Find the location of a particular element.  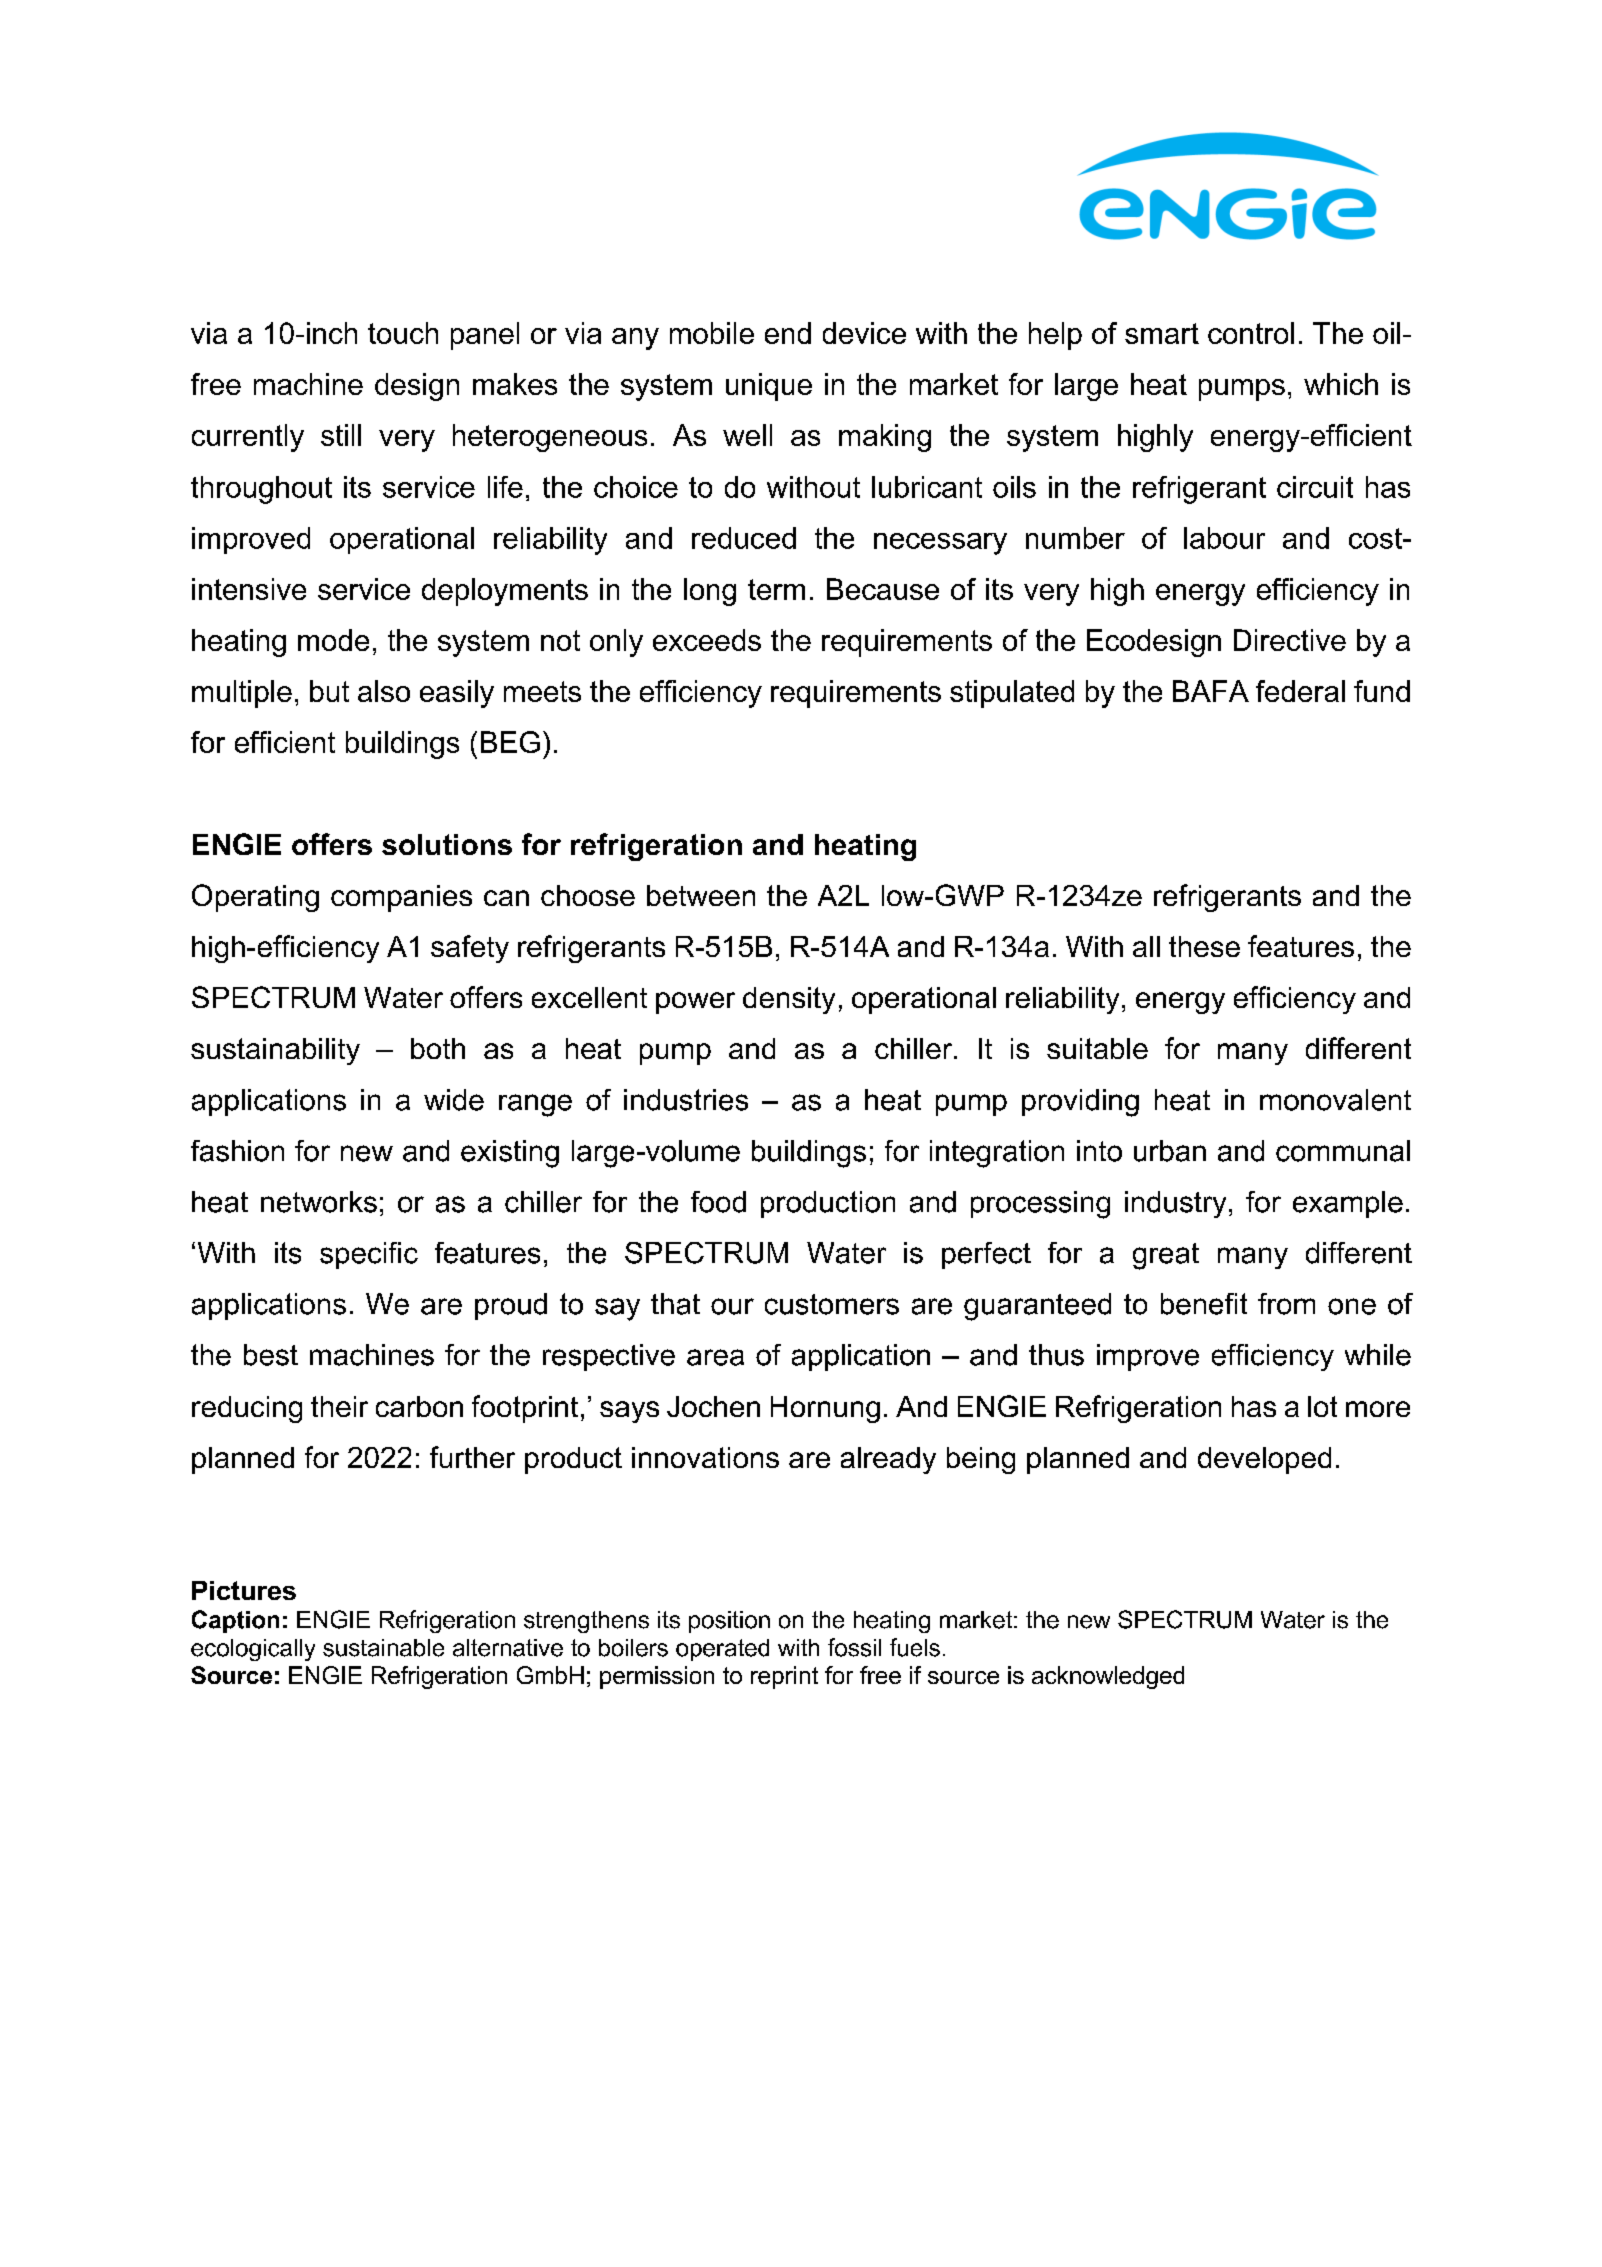

reprint is located at coordinates (784, 1677).
